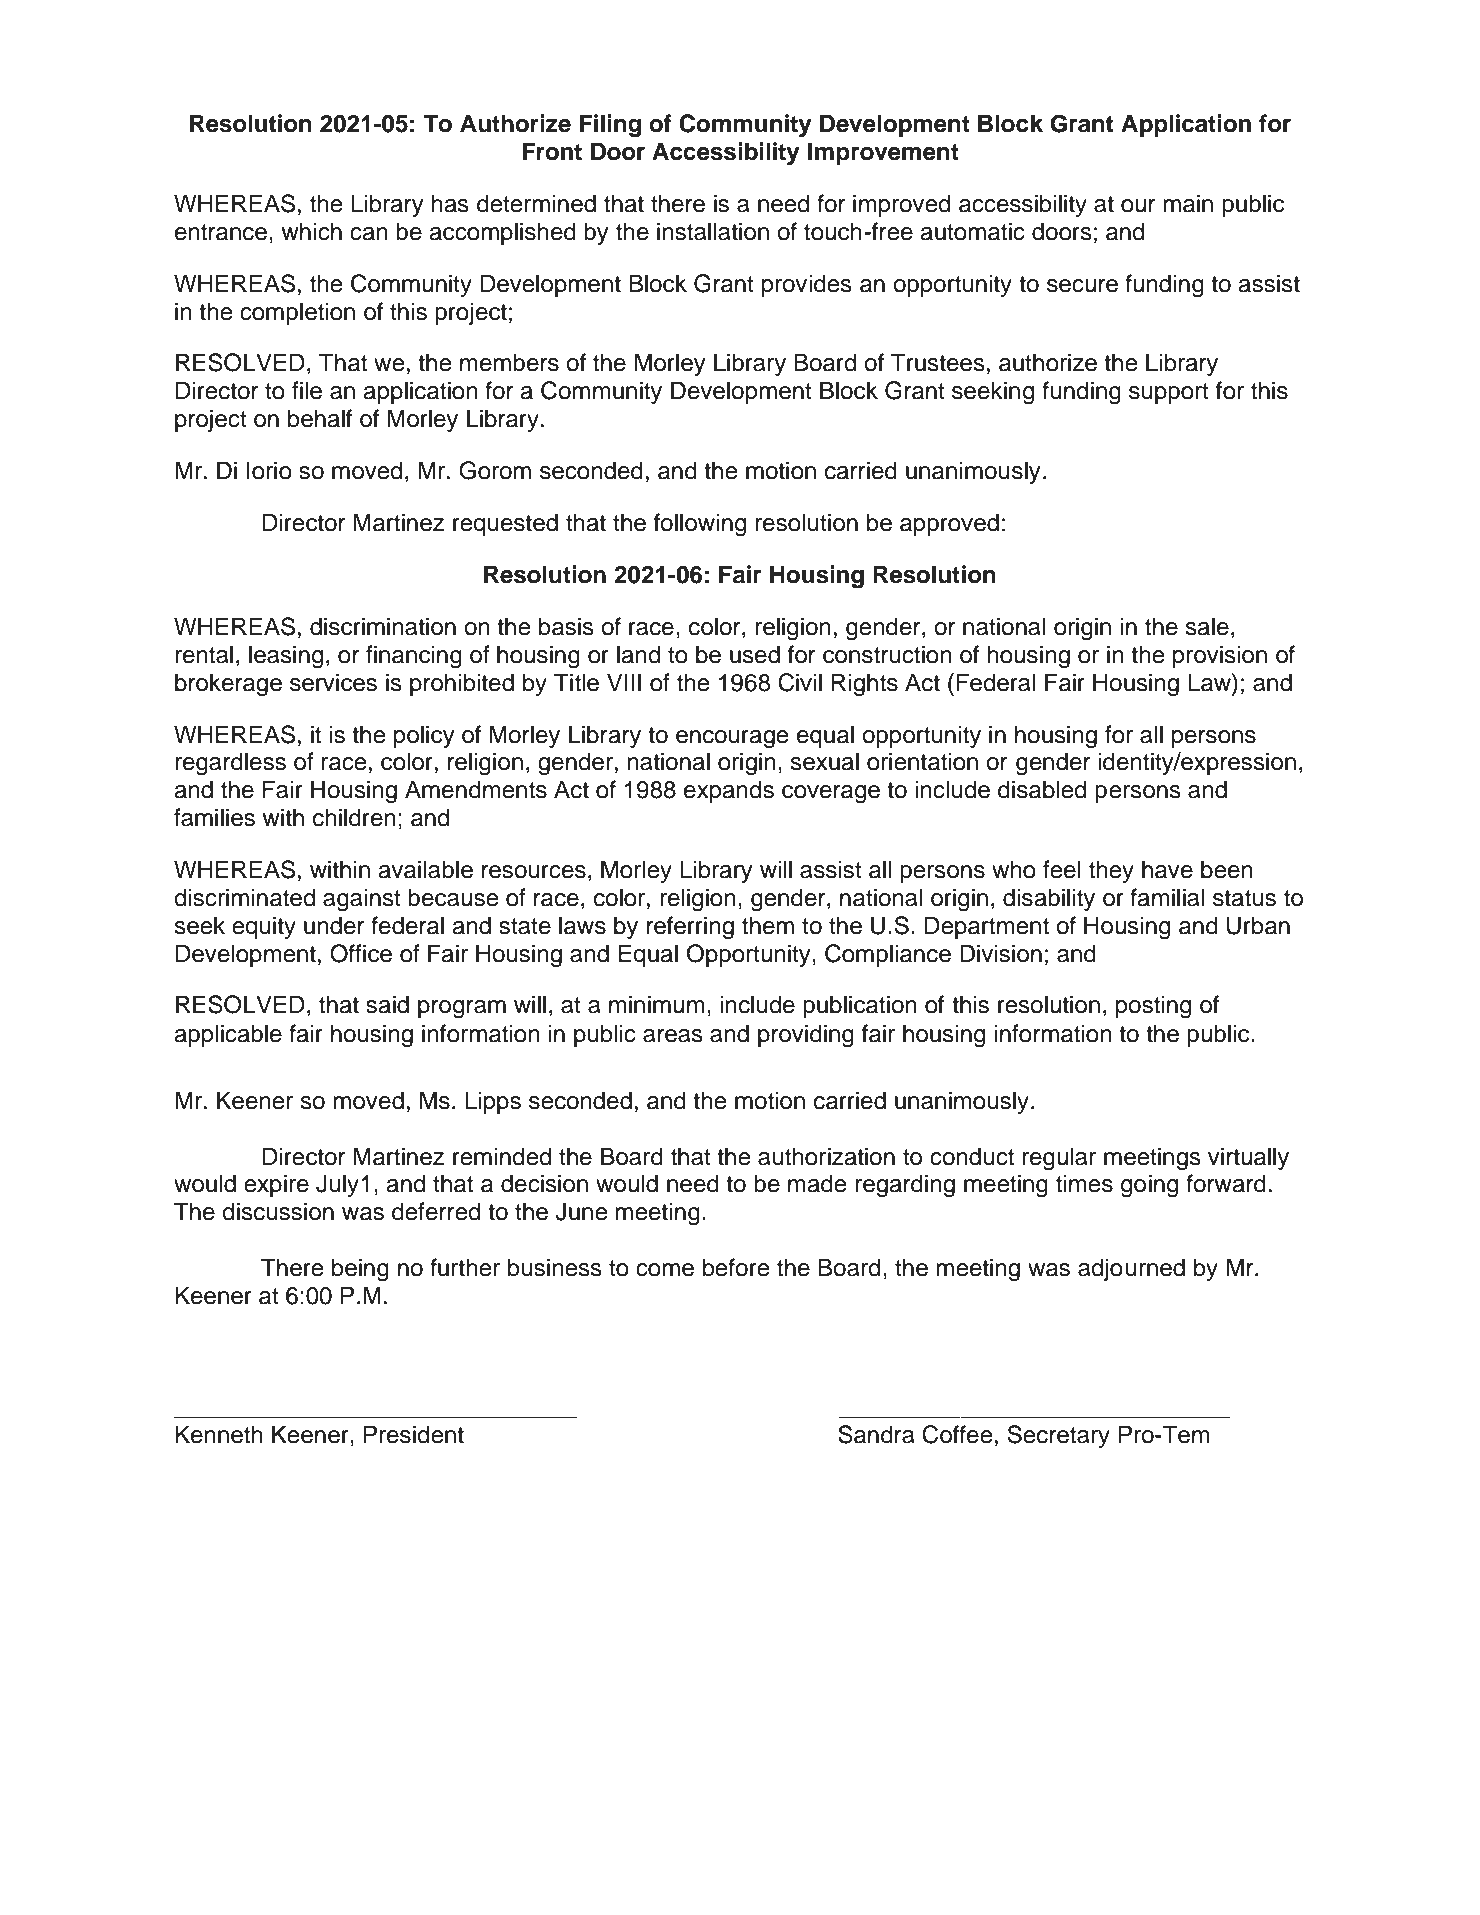  Describe the element at coordinates (276, 1185) in the page. I see `expire` at that location.
